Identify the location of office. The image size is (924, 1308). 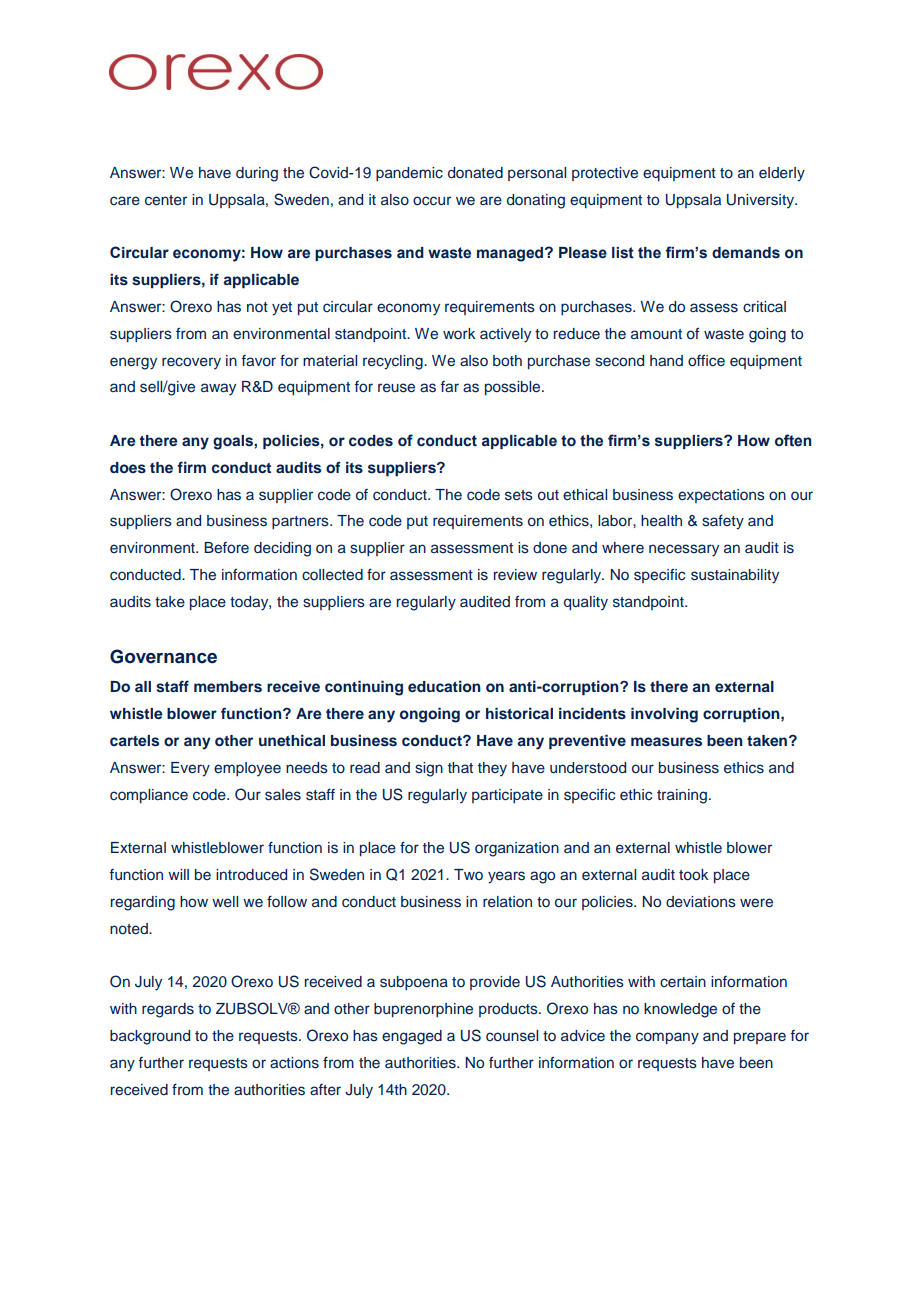
(706, 360).
